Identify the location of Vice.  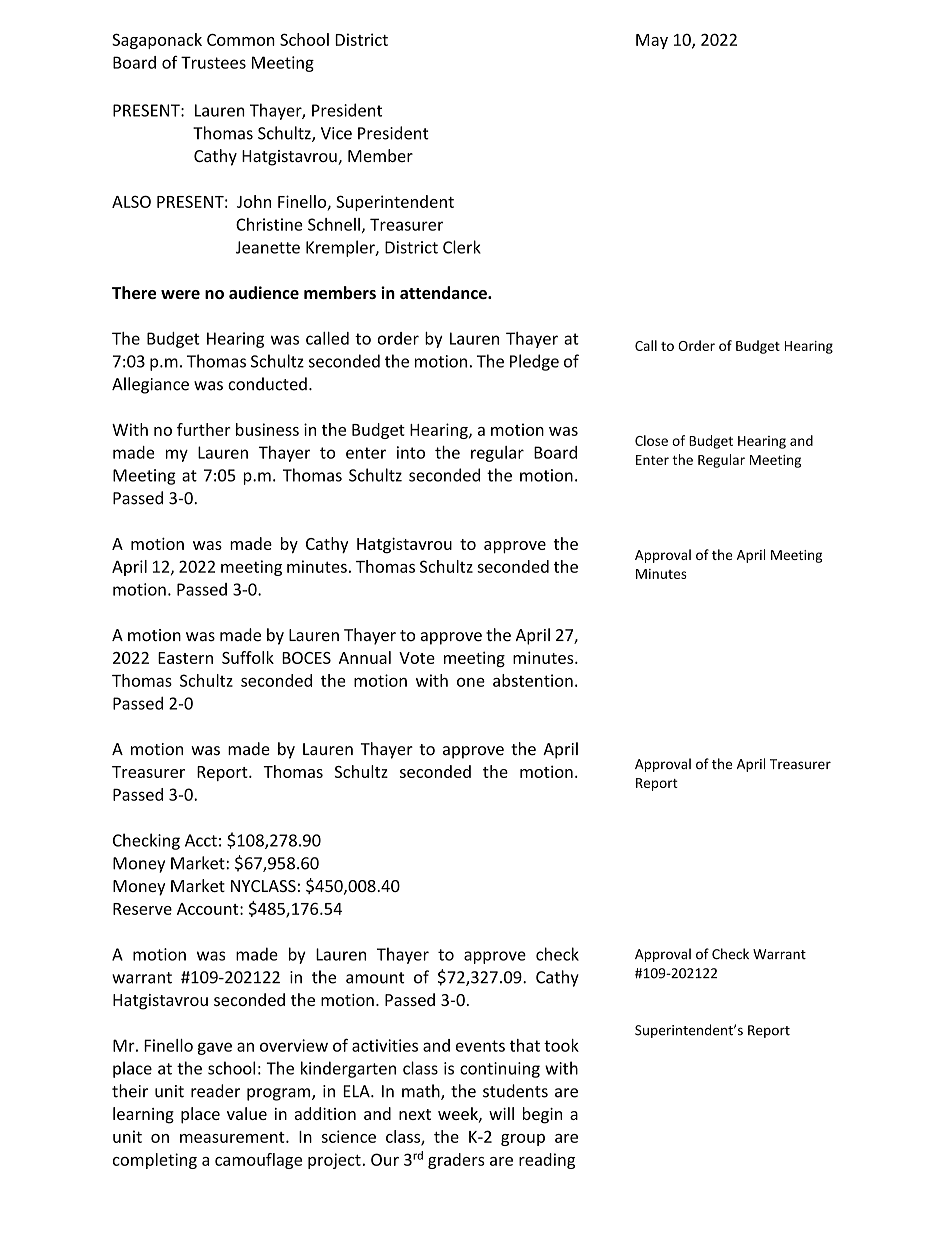
(336, 133).
